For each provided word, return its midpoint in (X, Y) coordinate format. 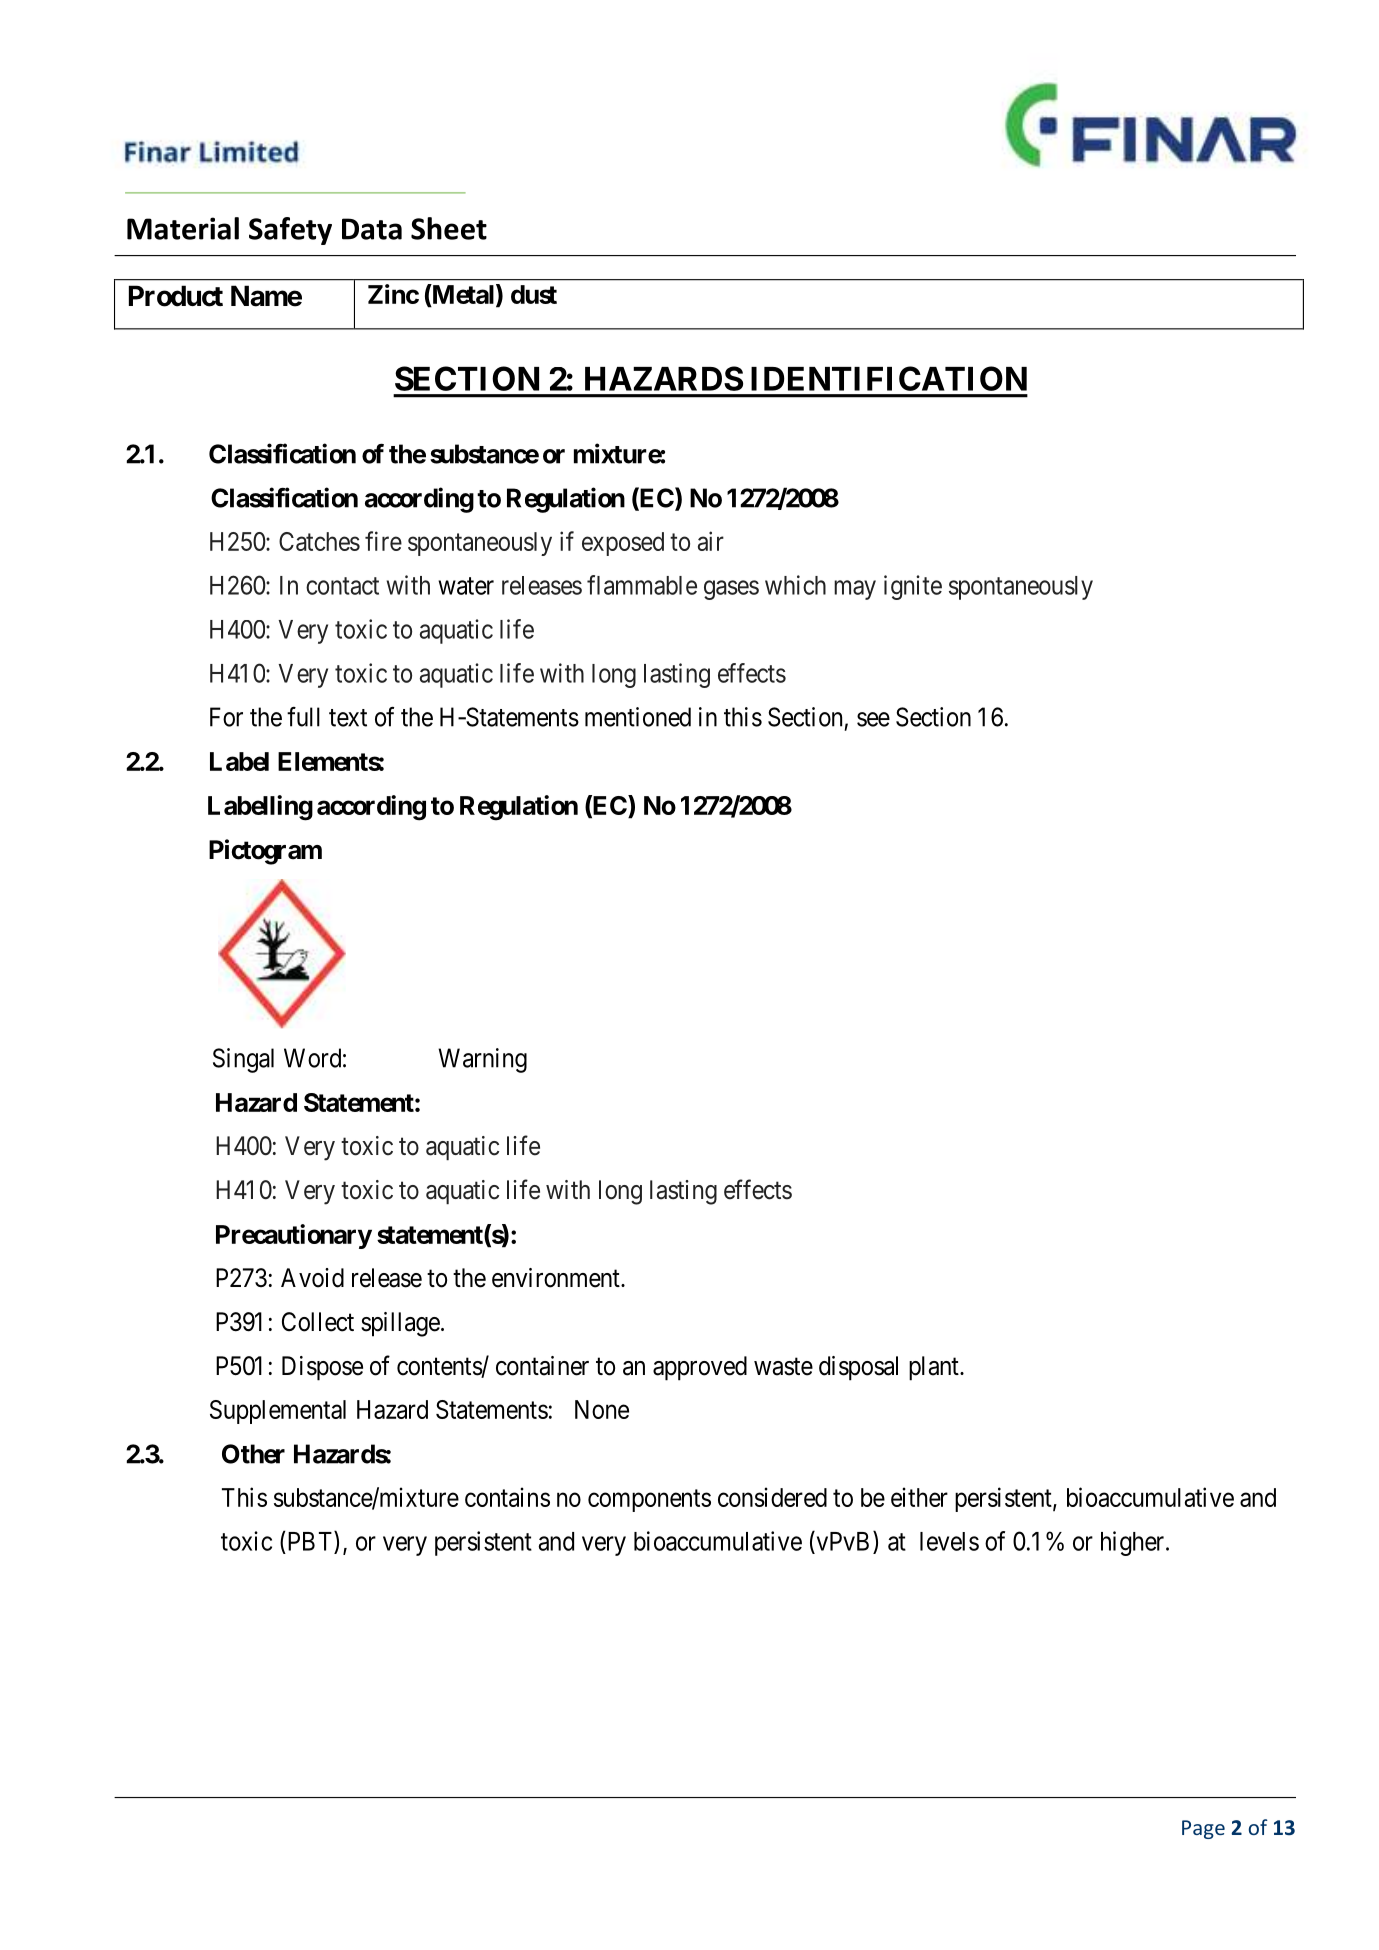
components (649, 1500)
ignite (913, 587)
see (873, 719)
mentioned (638, 717)
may (855, 590)
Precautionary (294, 1236)
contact (342, 586)
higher (1134, 1543)
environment (557, 1278)
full (303, 717)
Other (253, 1454)
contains (507, 1497)
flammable (642, 585)
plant (935, 1368)
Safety (290, 231)
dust (534, 294)
